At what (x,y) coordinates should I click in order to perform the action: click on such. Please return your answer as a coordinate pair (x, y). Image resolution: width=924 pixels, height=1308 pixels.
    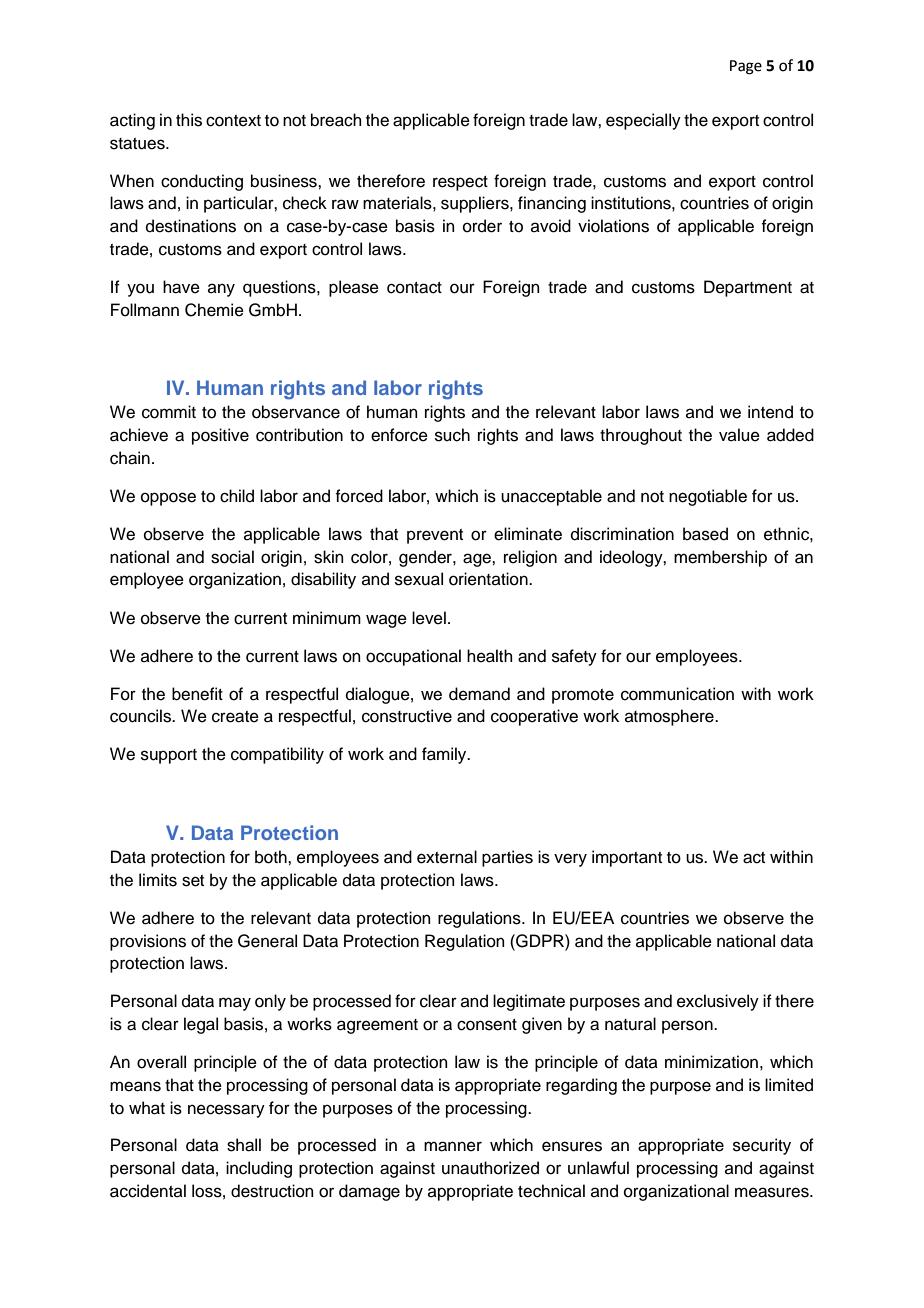
    Looking at the image, I should click on (452, 435).
